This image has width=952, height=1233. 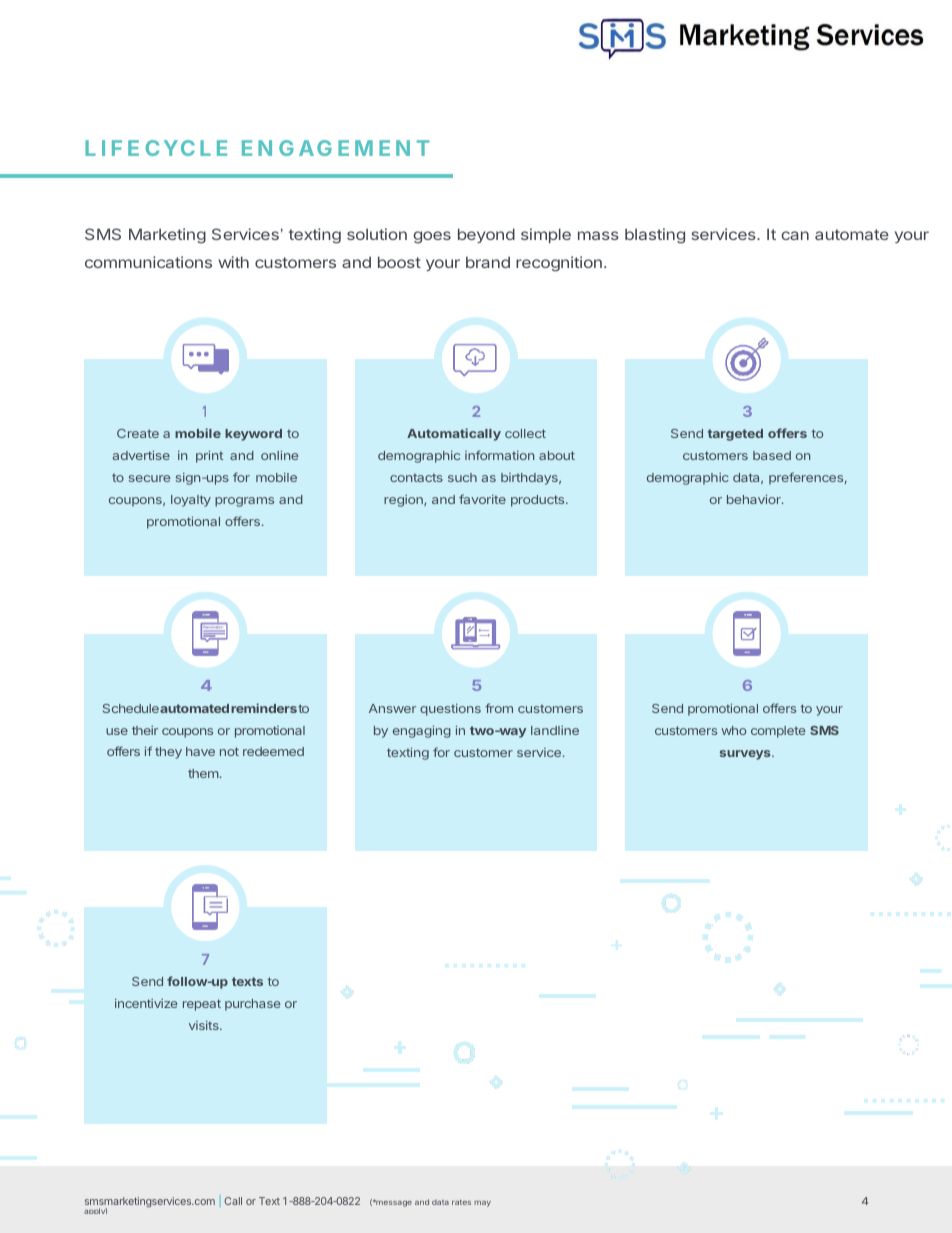 What do you see at coordinates (461, 1202) in the image?
I see `rates` at bounding box center [461, 1202].
